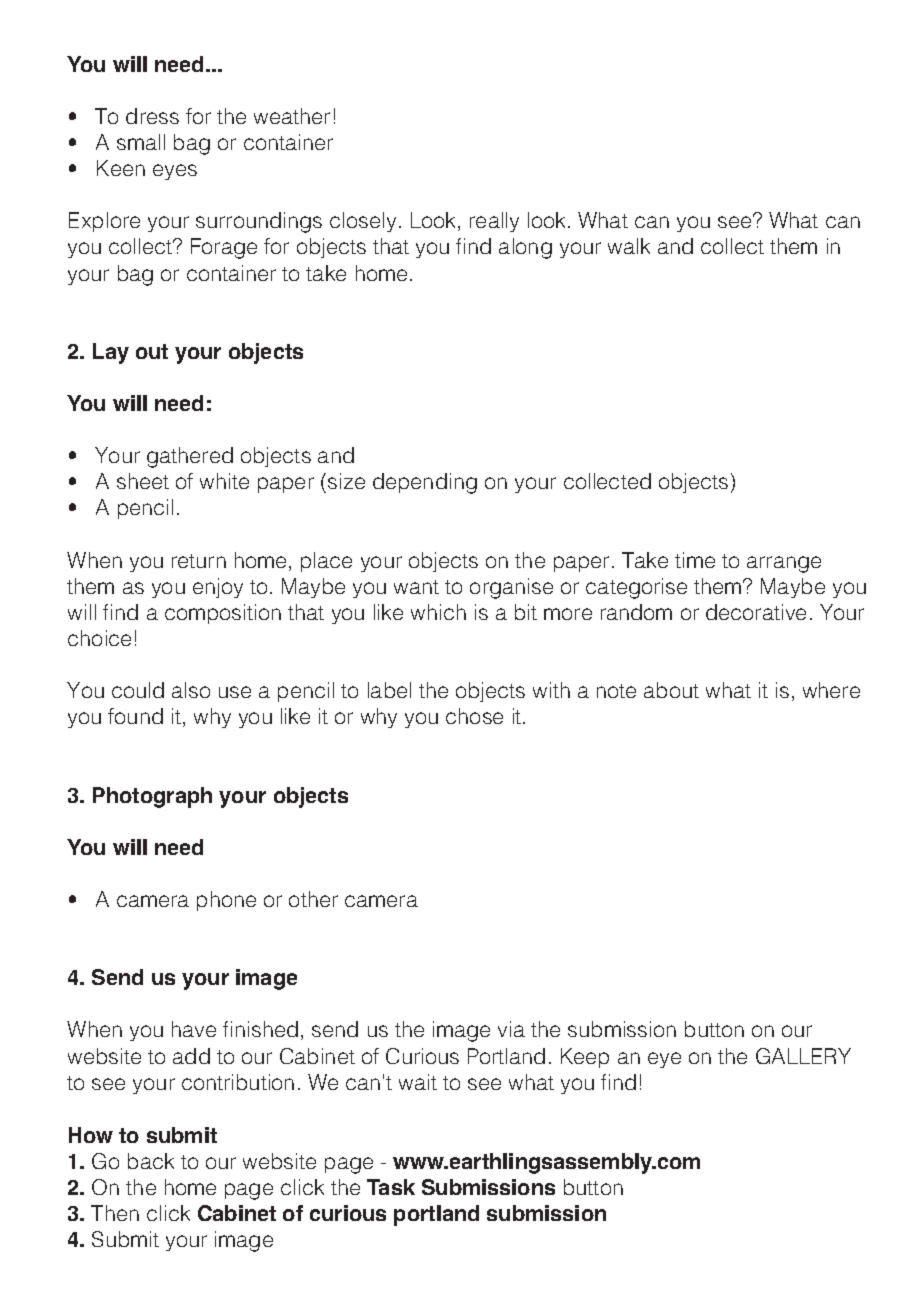  I want to click on decorative, so click(756, 612).
